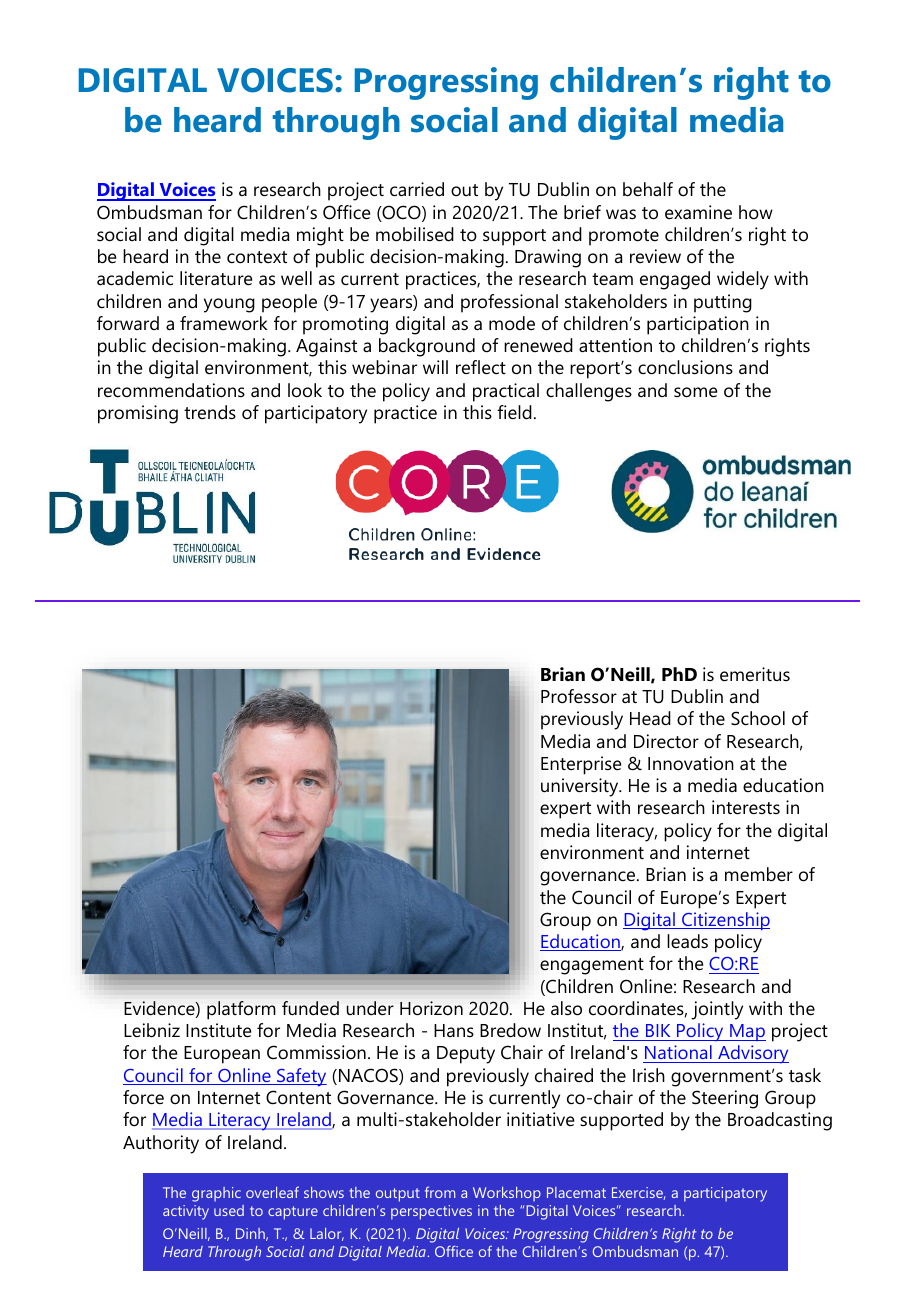 The image size is (911, 1316). What do you see at coordinates (780, 1121) in the screenshot?
I see `Broadcasting` at bounding box center [780, 1121].
